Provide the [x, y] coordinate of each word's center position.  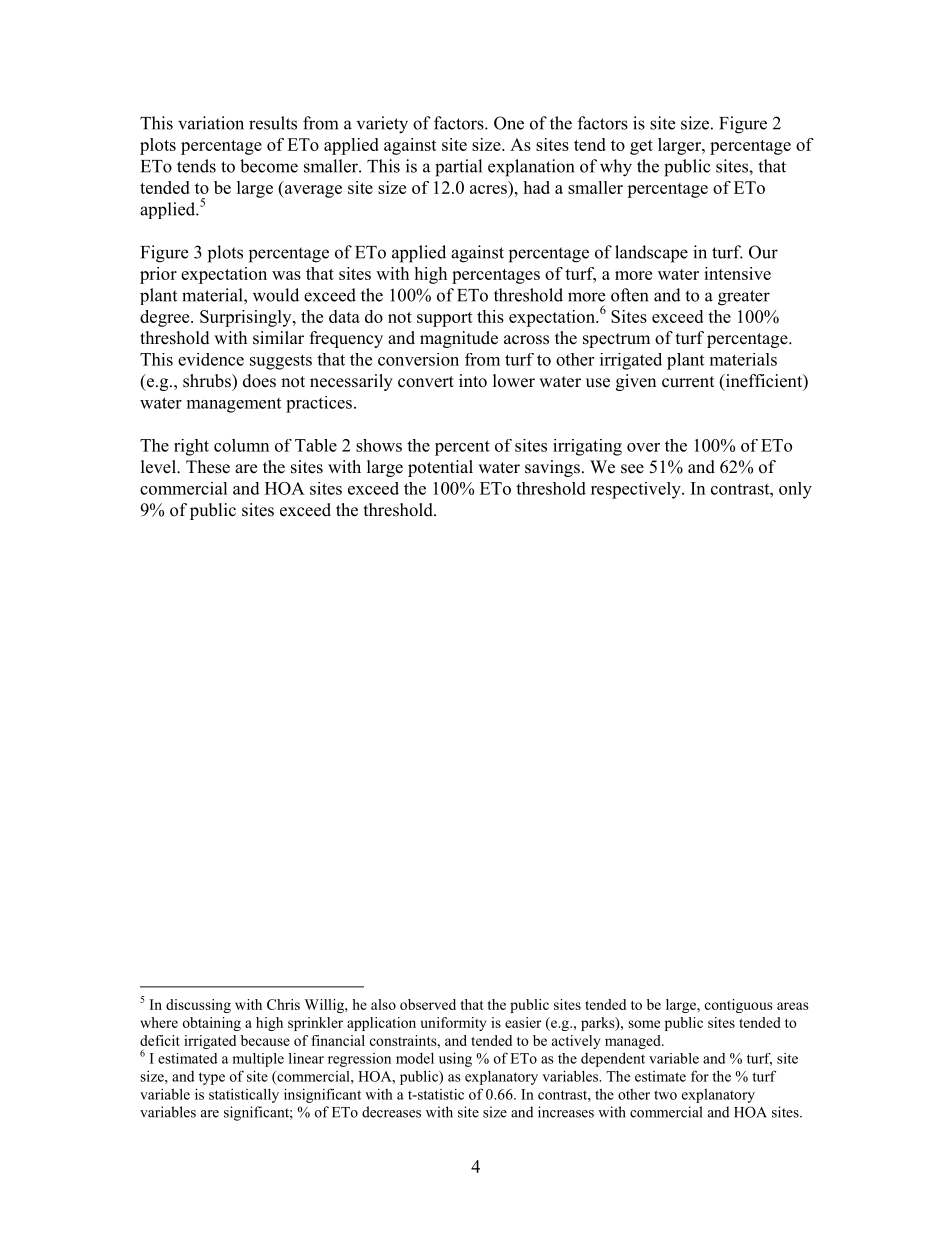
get [641, 147]
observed [428, 1004]
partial [458, 168]
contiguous [738, 1006]
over [643, 447]
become [269, 166]
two [665, 1095]
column [241, 445]
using [455, 1059]
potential [440, 468]
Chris [283, 1004]
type [212, 1078]
